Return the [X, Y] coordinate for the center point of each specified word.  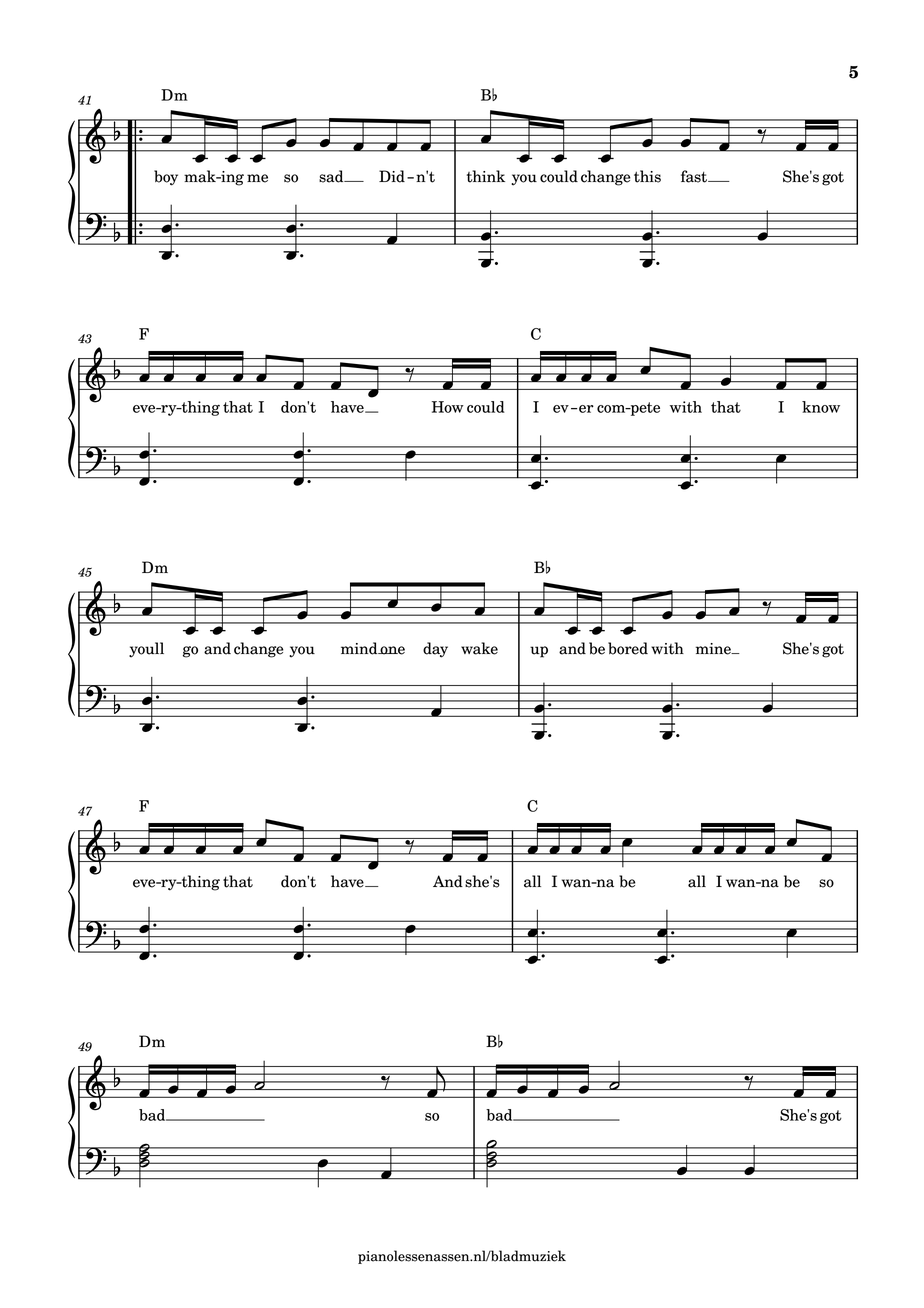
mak [201, 176]
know [821, 407]
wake [479, 648]
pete [644, 409]
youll [146, 650]
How [448, 407]
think [486, 176]
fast [695, 176]
